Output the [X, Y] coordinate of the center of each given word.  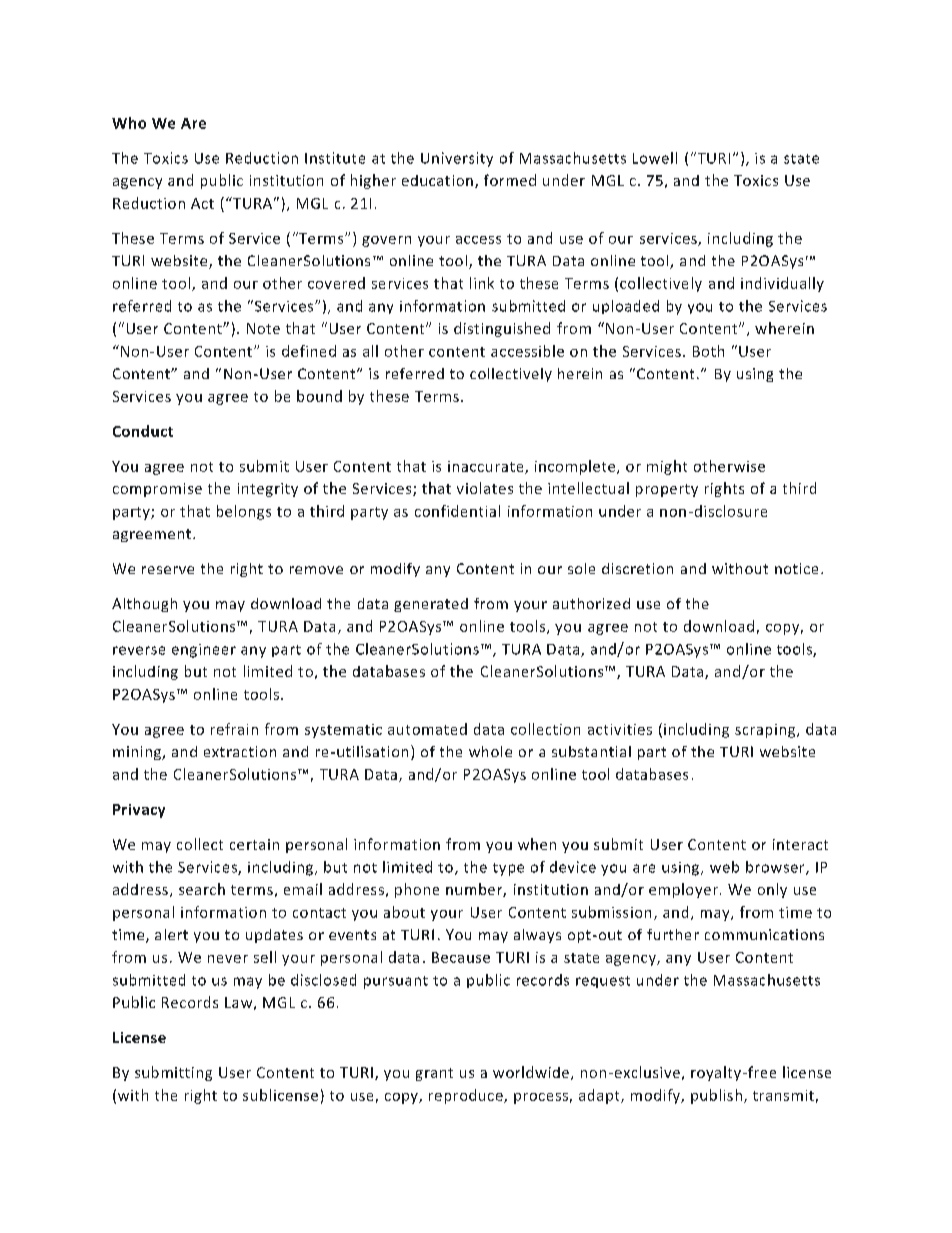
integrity [268, 490]
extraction [240, 751]
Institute [335, 158]
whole [490, 751]
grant [434, 1074]
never [228, 959]
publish [716, 1096]
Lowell [655, 158]
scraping [766, 731]
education [437, 180]
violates [485, 488]
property [667, 490]
